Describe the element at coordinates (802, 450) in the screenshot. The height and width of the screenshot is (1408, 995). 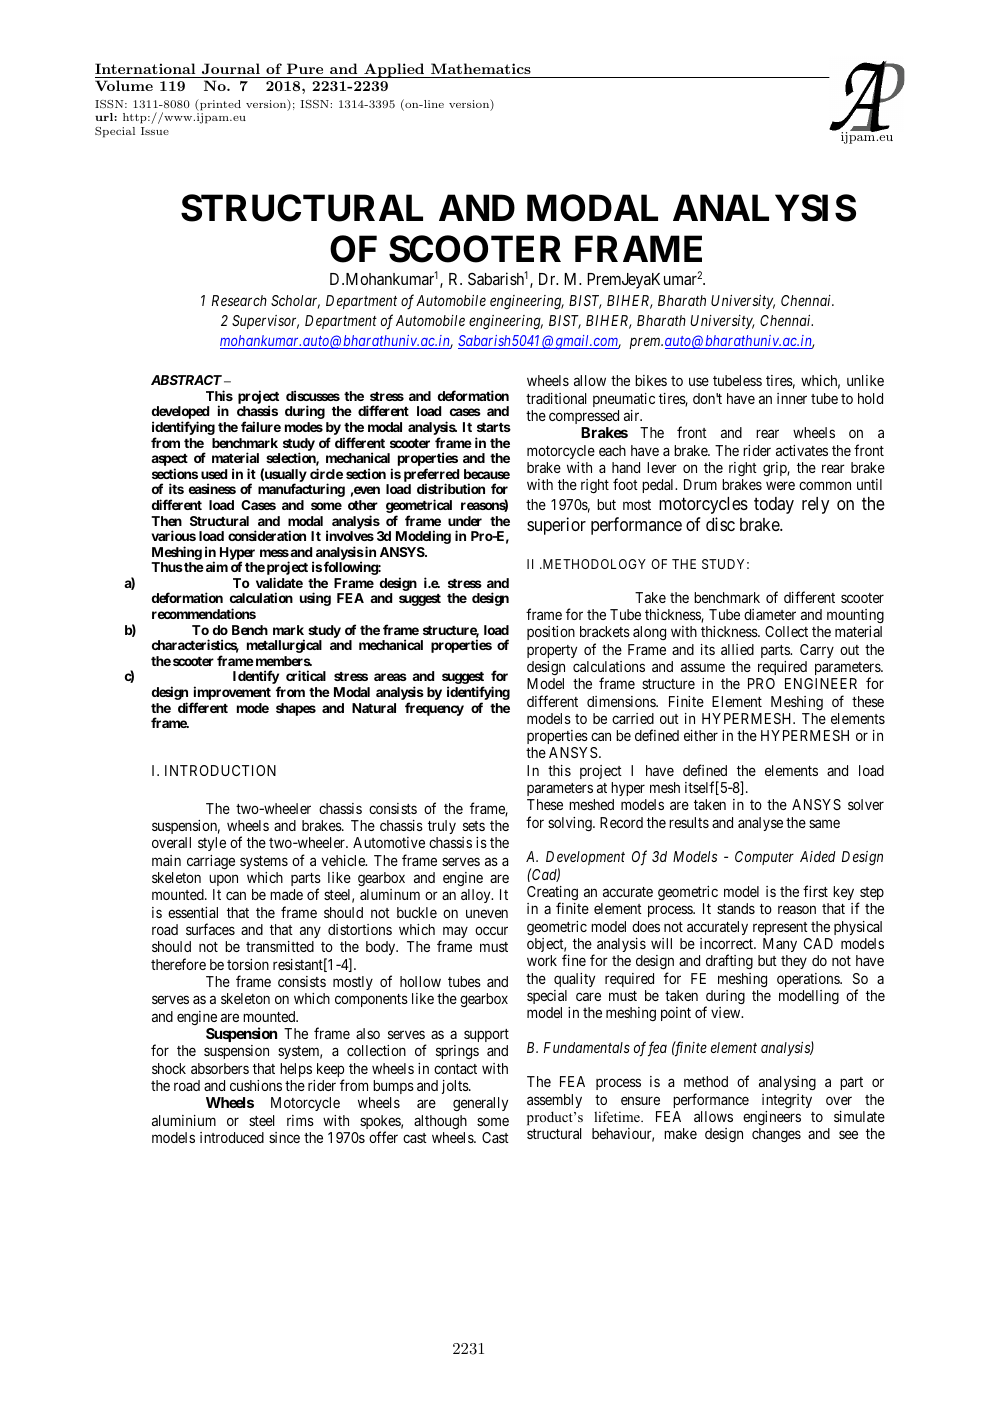
I see `activates` at that location.
